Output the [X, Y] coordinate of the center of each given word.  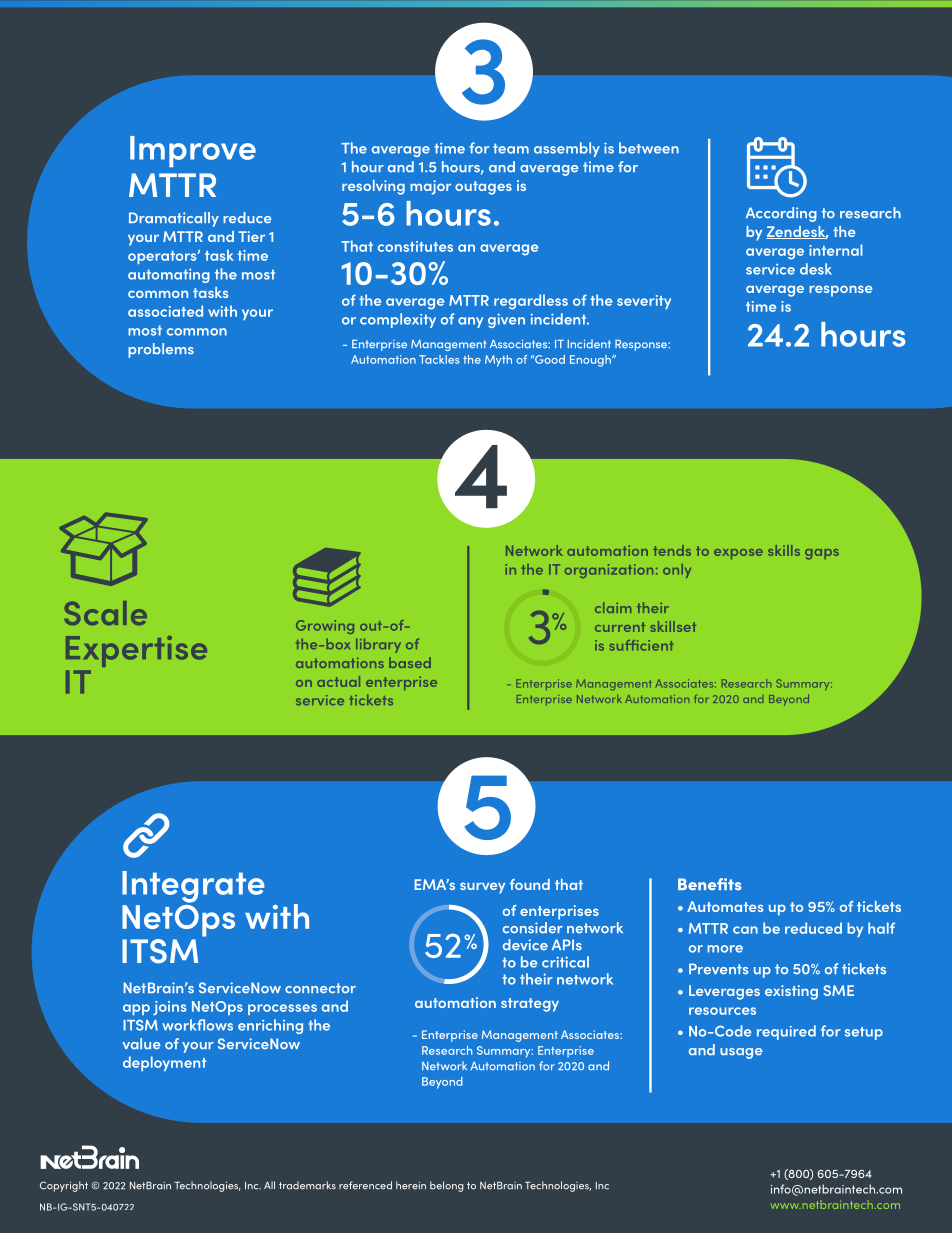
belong [447, 1186]
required [786, 1032]
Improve [193, 151]
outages [483, 188]
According [781, 214]
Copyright [64, 1186]
